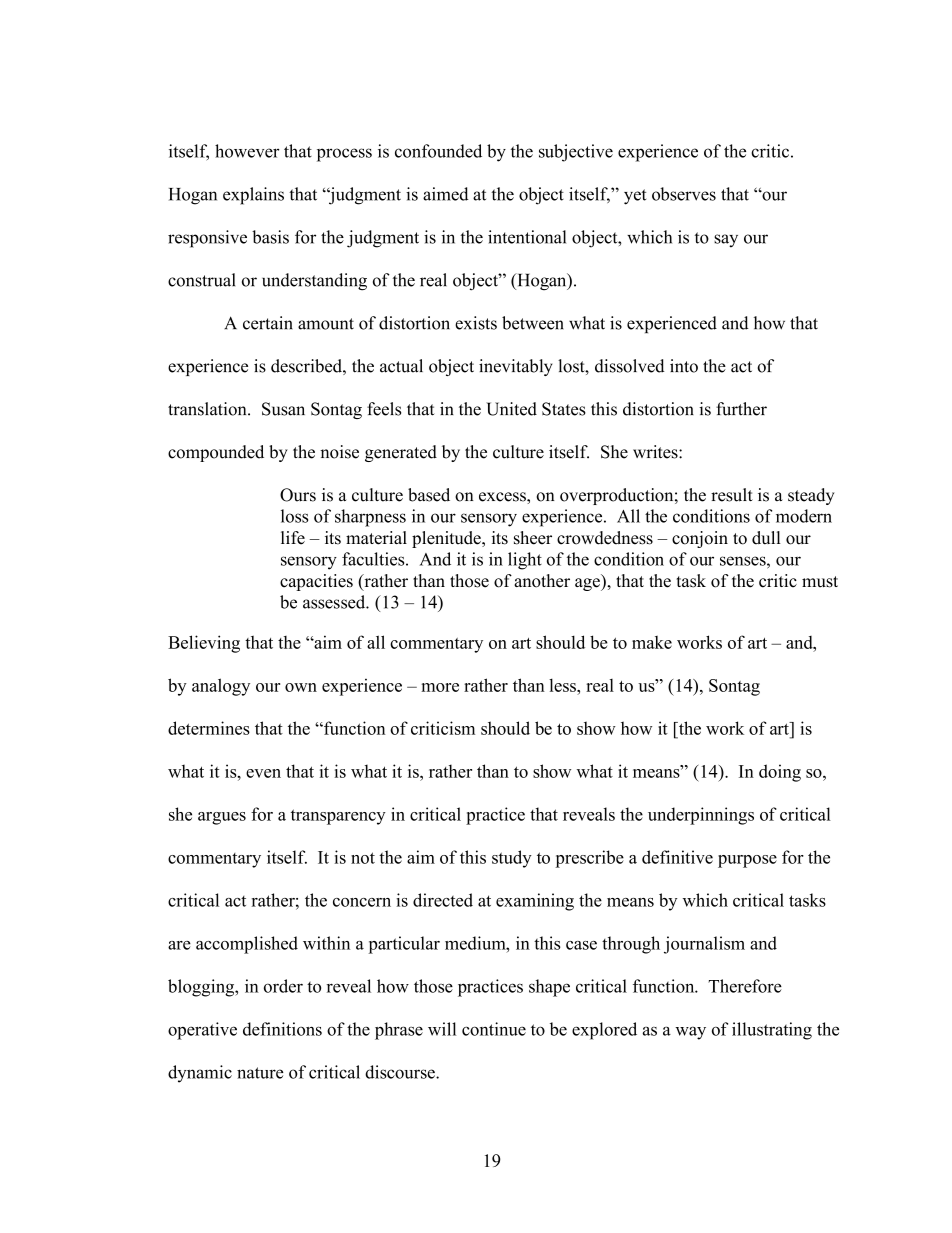 Image resolution: width=952 pixels, height=1233 pixels. I want to click on illustrating, so click(772, 1031).
